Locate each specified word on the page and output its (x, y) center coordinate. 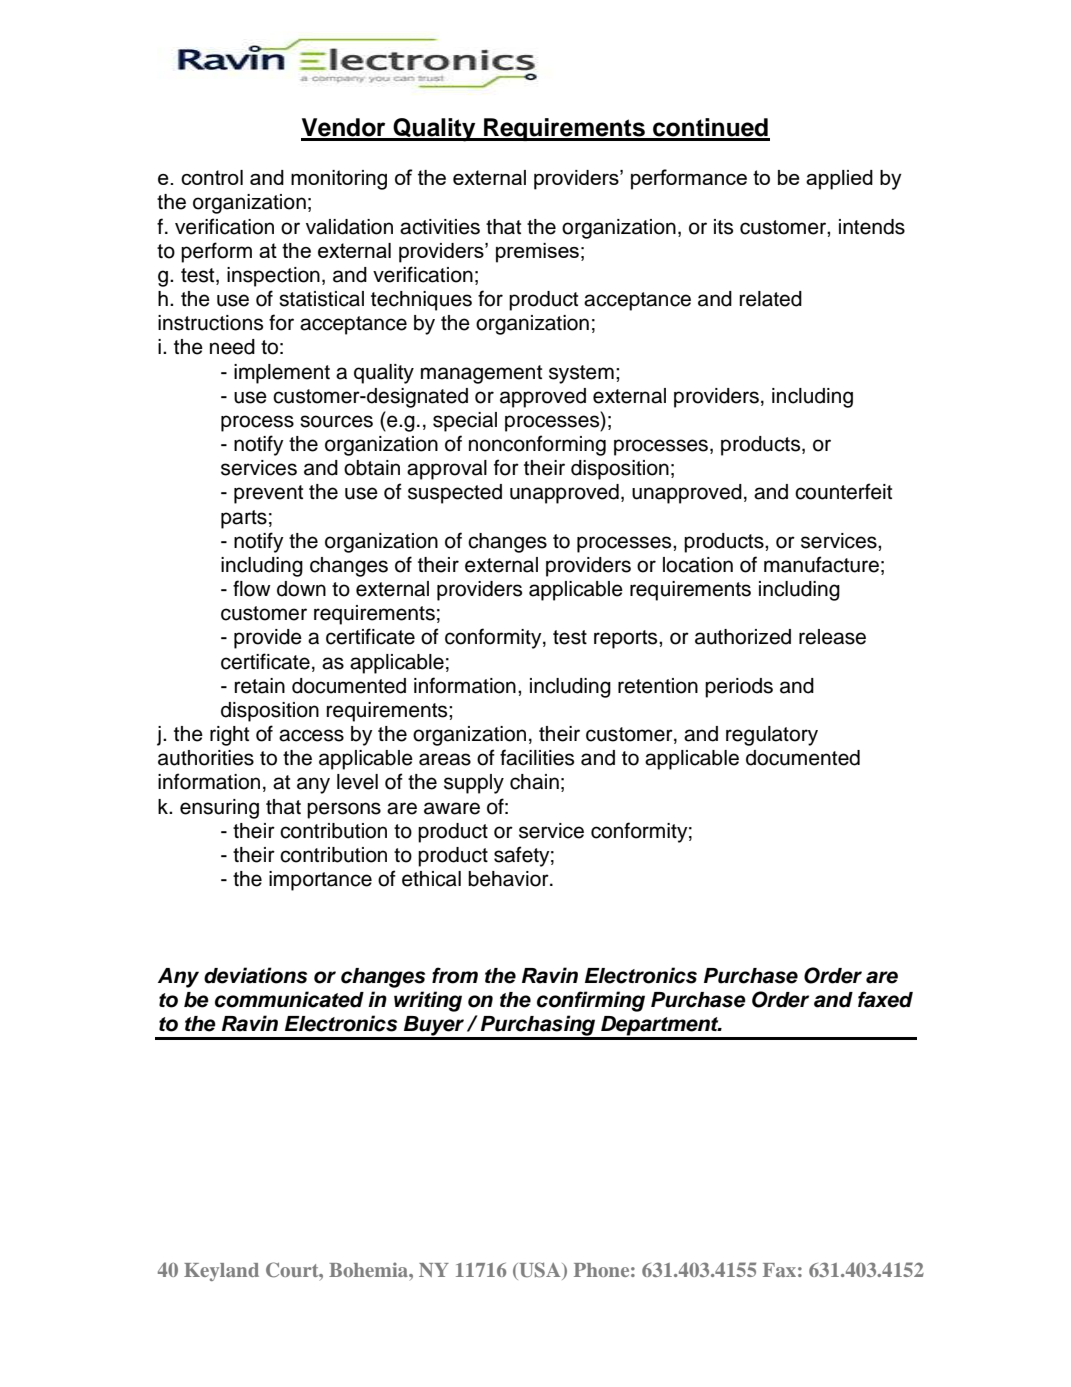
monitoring (339, 180)
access (311, 735)
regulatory (772, 736)
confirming (591, 1001)
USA (540, 1271)
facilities (537, 757)
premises (537, 253)
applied (839, 180)
